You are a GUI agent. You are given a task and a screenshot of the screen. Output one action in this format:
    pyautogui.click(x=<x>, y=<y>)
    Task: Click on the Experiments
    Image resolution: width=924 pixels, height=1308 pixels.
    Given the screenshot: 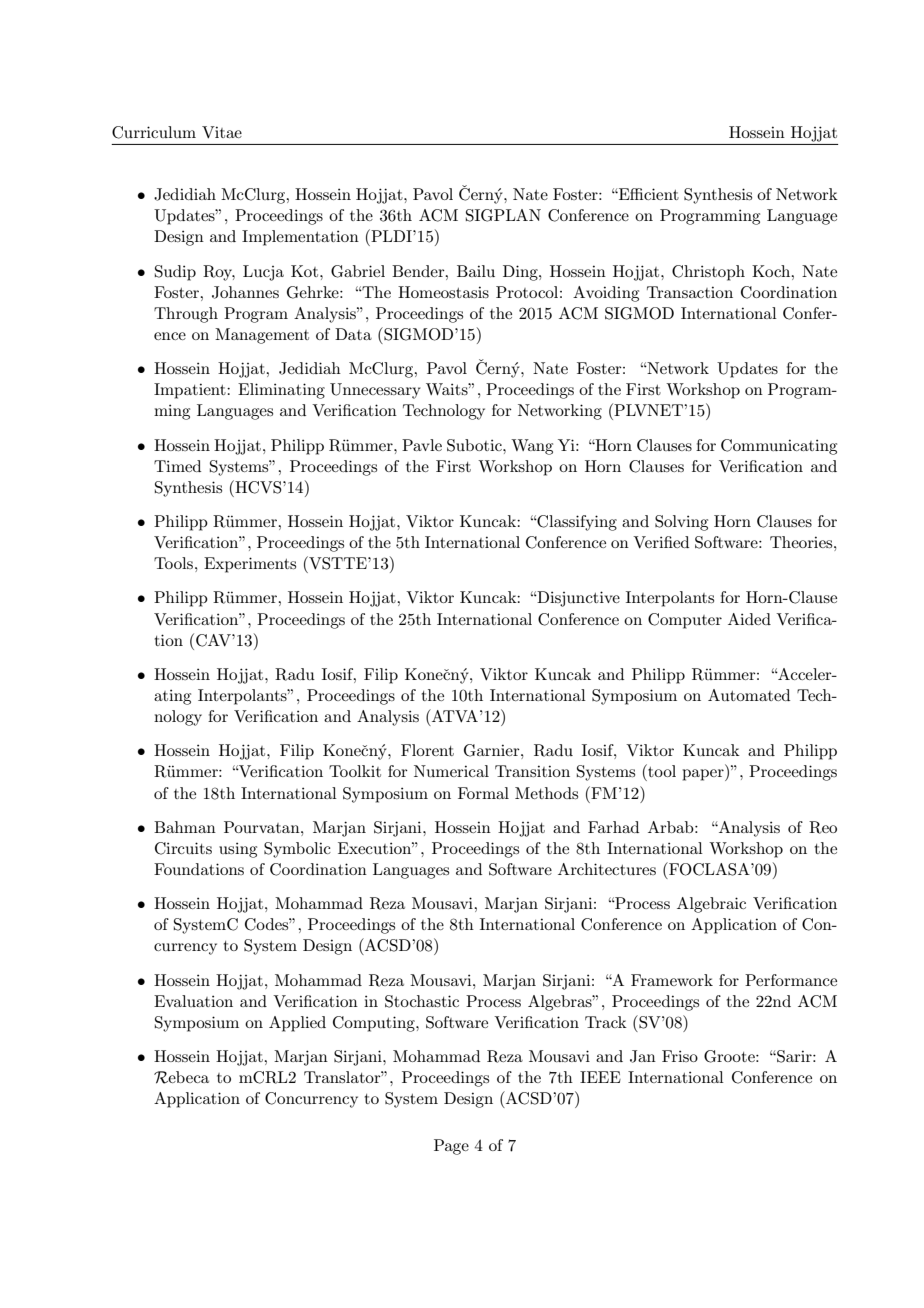 What is the action you would take?
    pyautogui.click(x=250, y=565)
